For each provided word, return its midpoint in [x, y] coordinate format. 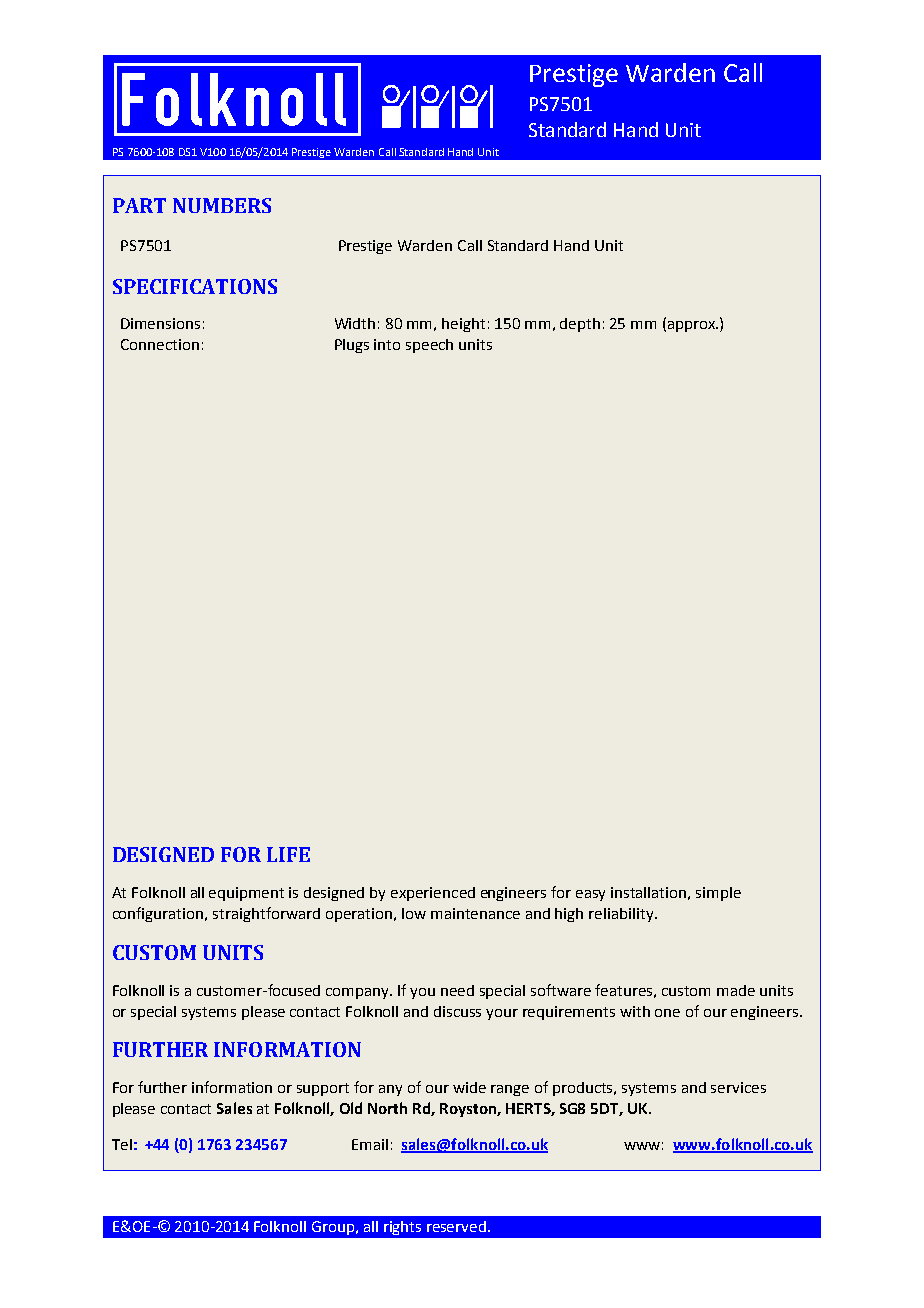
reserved [456, 1226]
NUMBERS [222, 205]
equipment [246, 894]
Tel [122, 1144]
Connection [160, 344]
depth [580, 325]
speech [429, 346]
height [463, 325]
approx [691, 326]
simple [718, 894]
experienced [433, 894]
